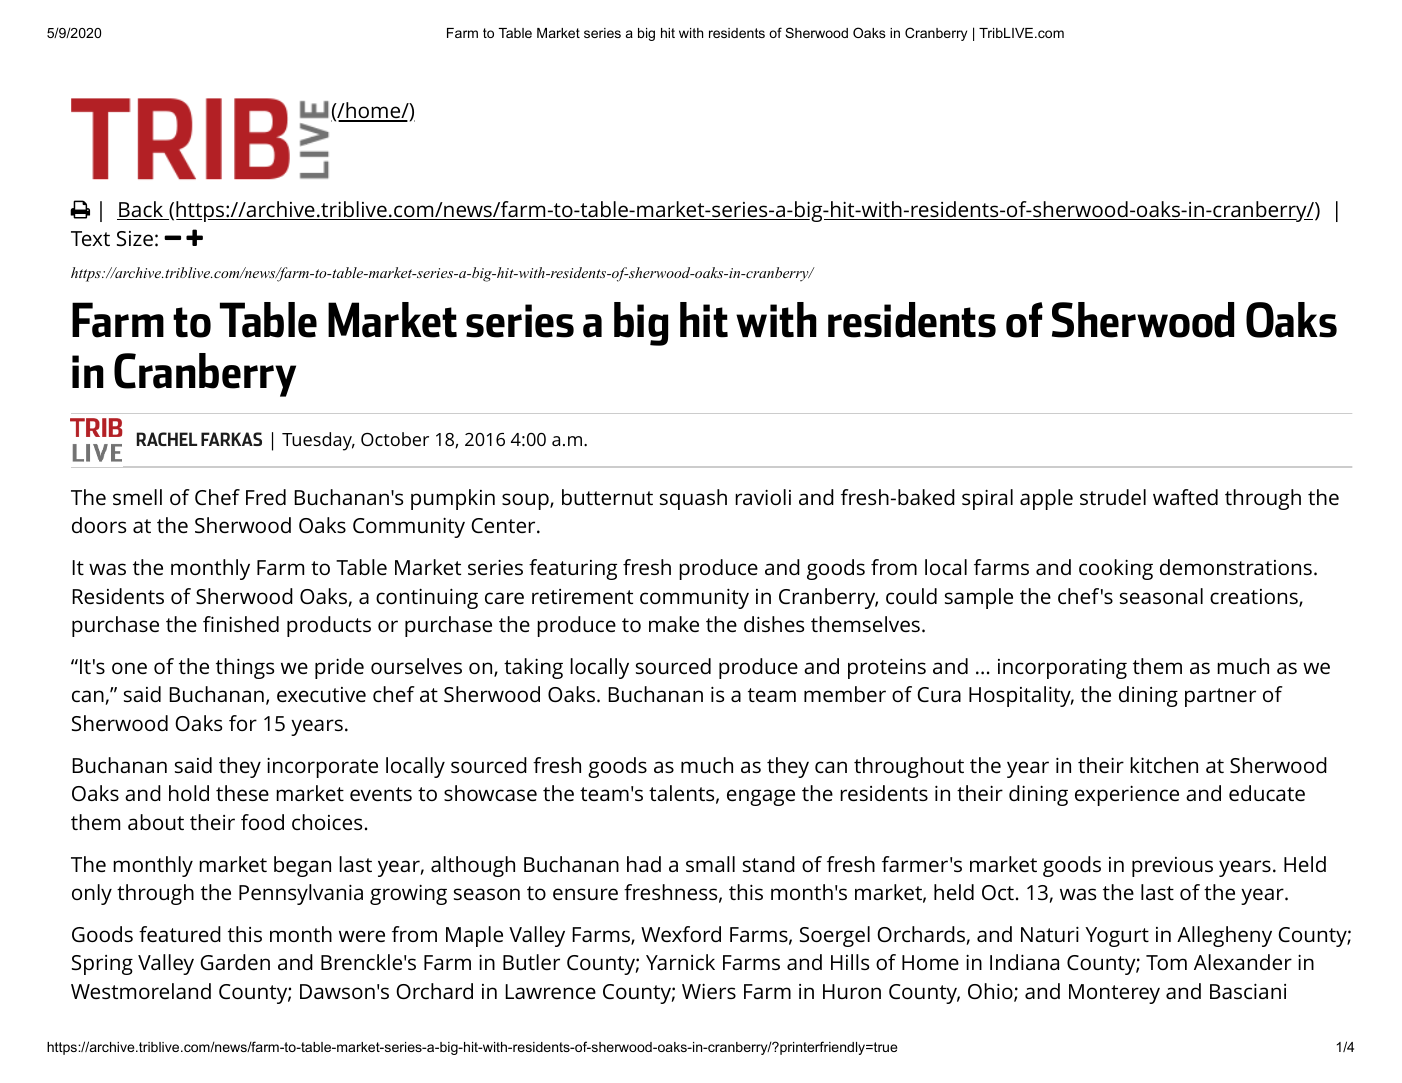 The width and height of the document is (1402, 1083). I want to click on Size, so click(135, 238).
